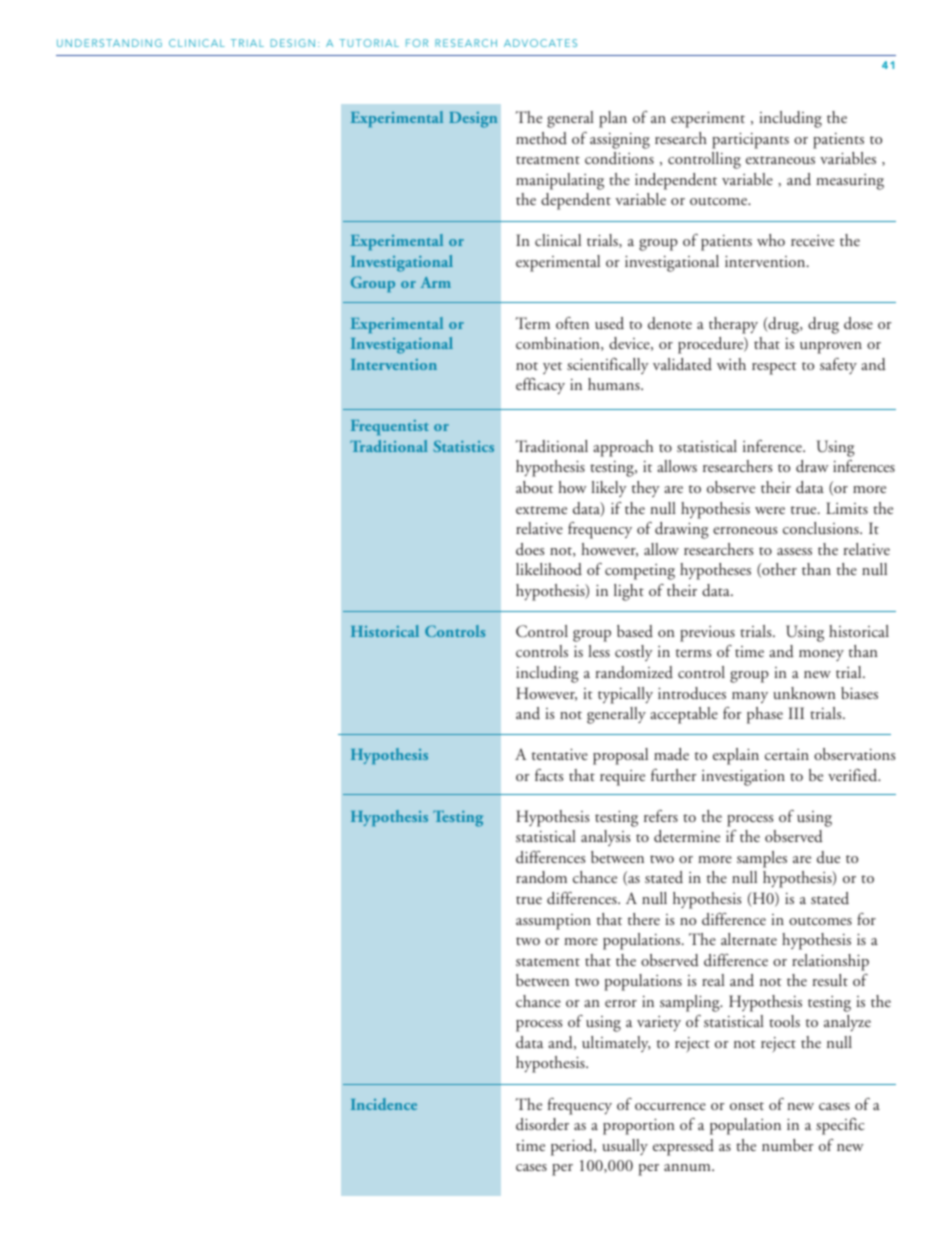  Describe the element at coordinates (609, 489) in the image. I see `likely` at that location.
